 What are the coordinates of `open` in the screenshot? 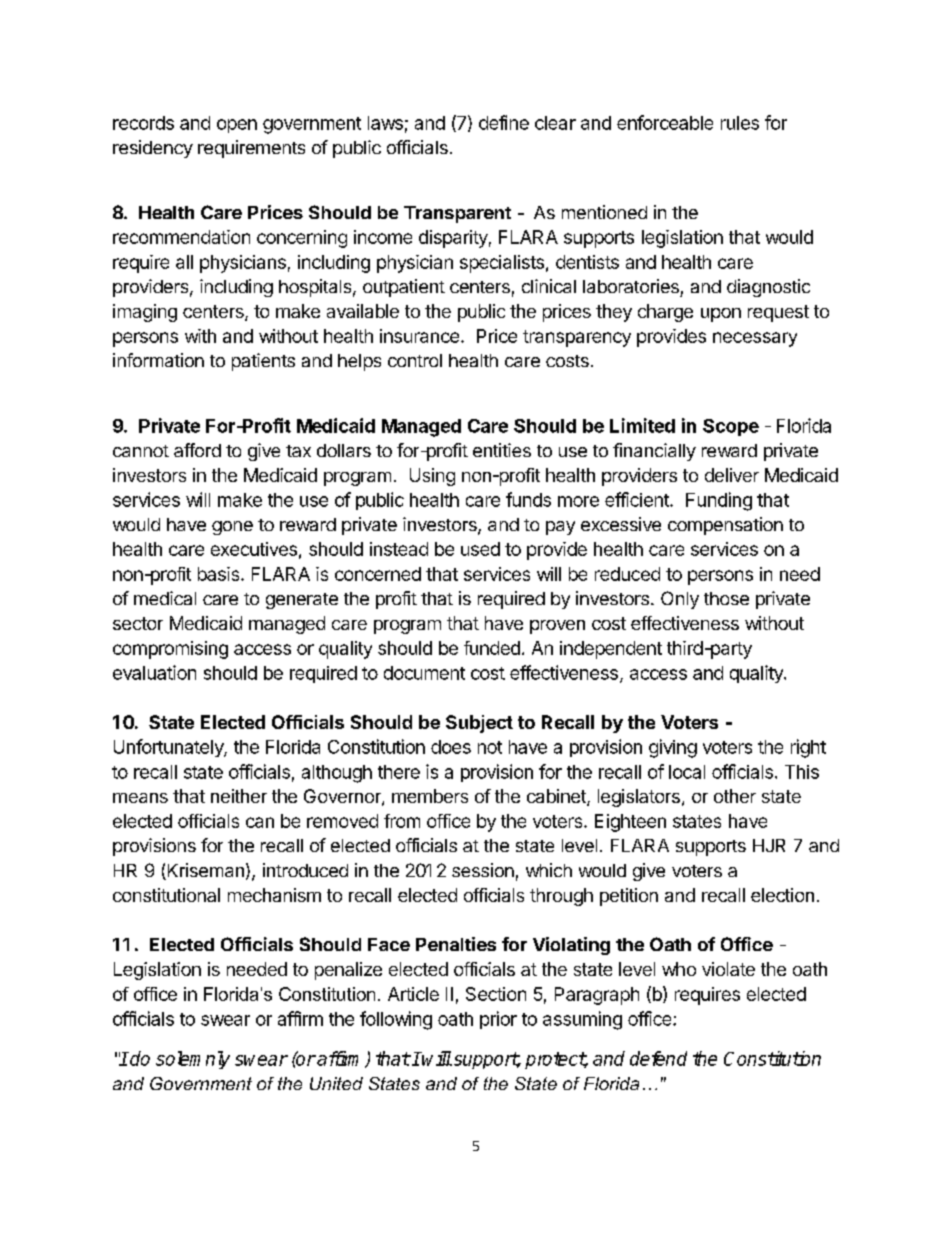 It's located at (237, 126).
